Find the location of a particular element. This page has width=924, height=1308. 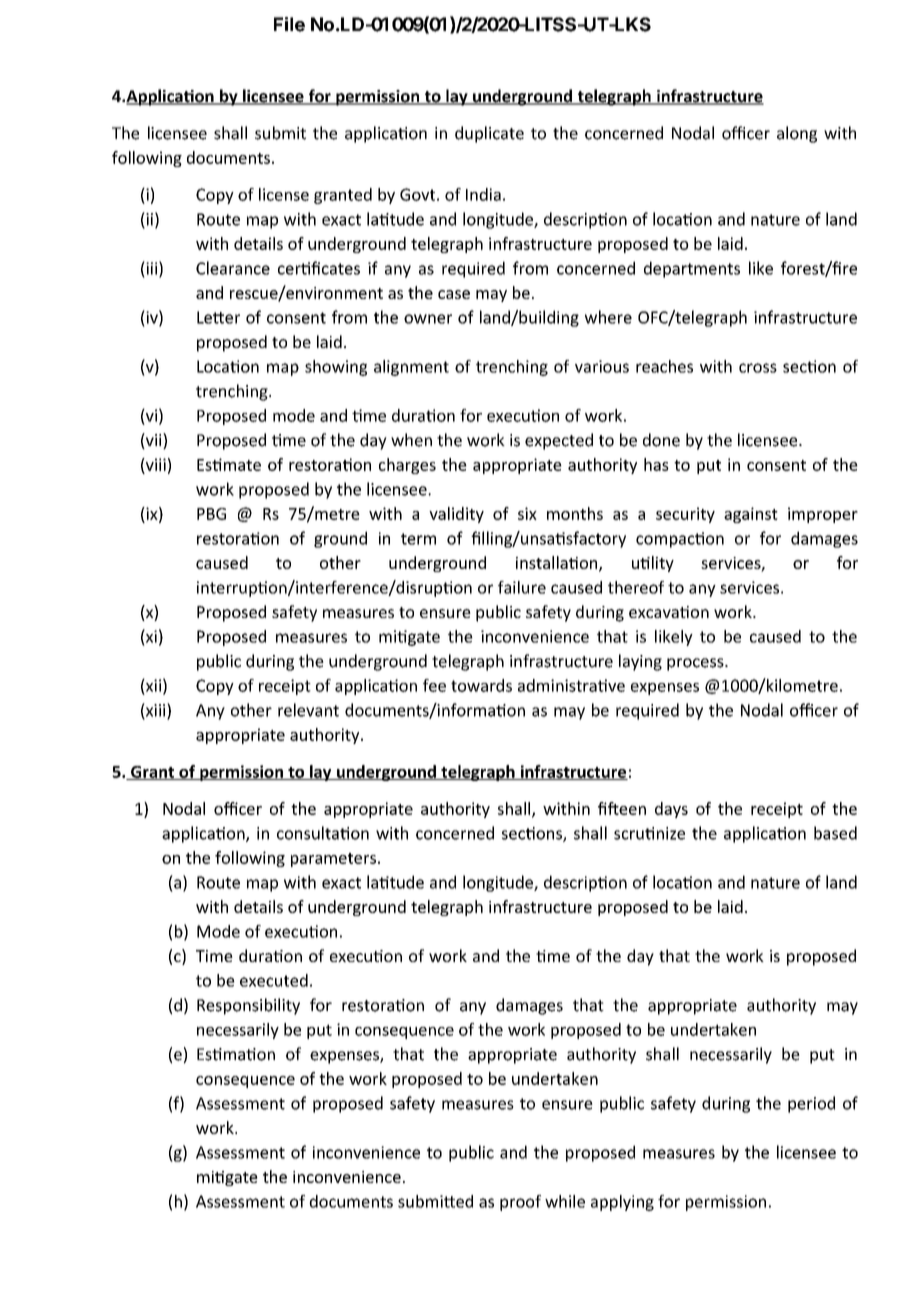

relevant is located at coordinates (308, 710).
